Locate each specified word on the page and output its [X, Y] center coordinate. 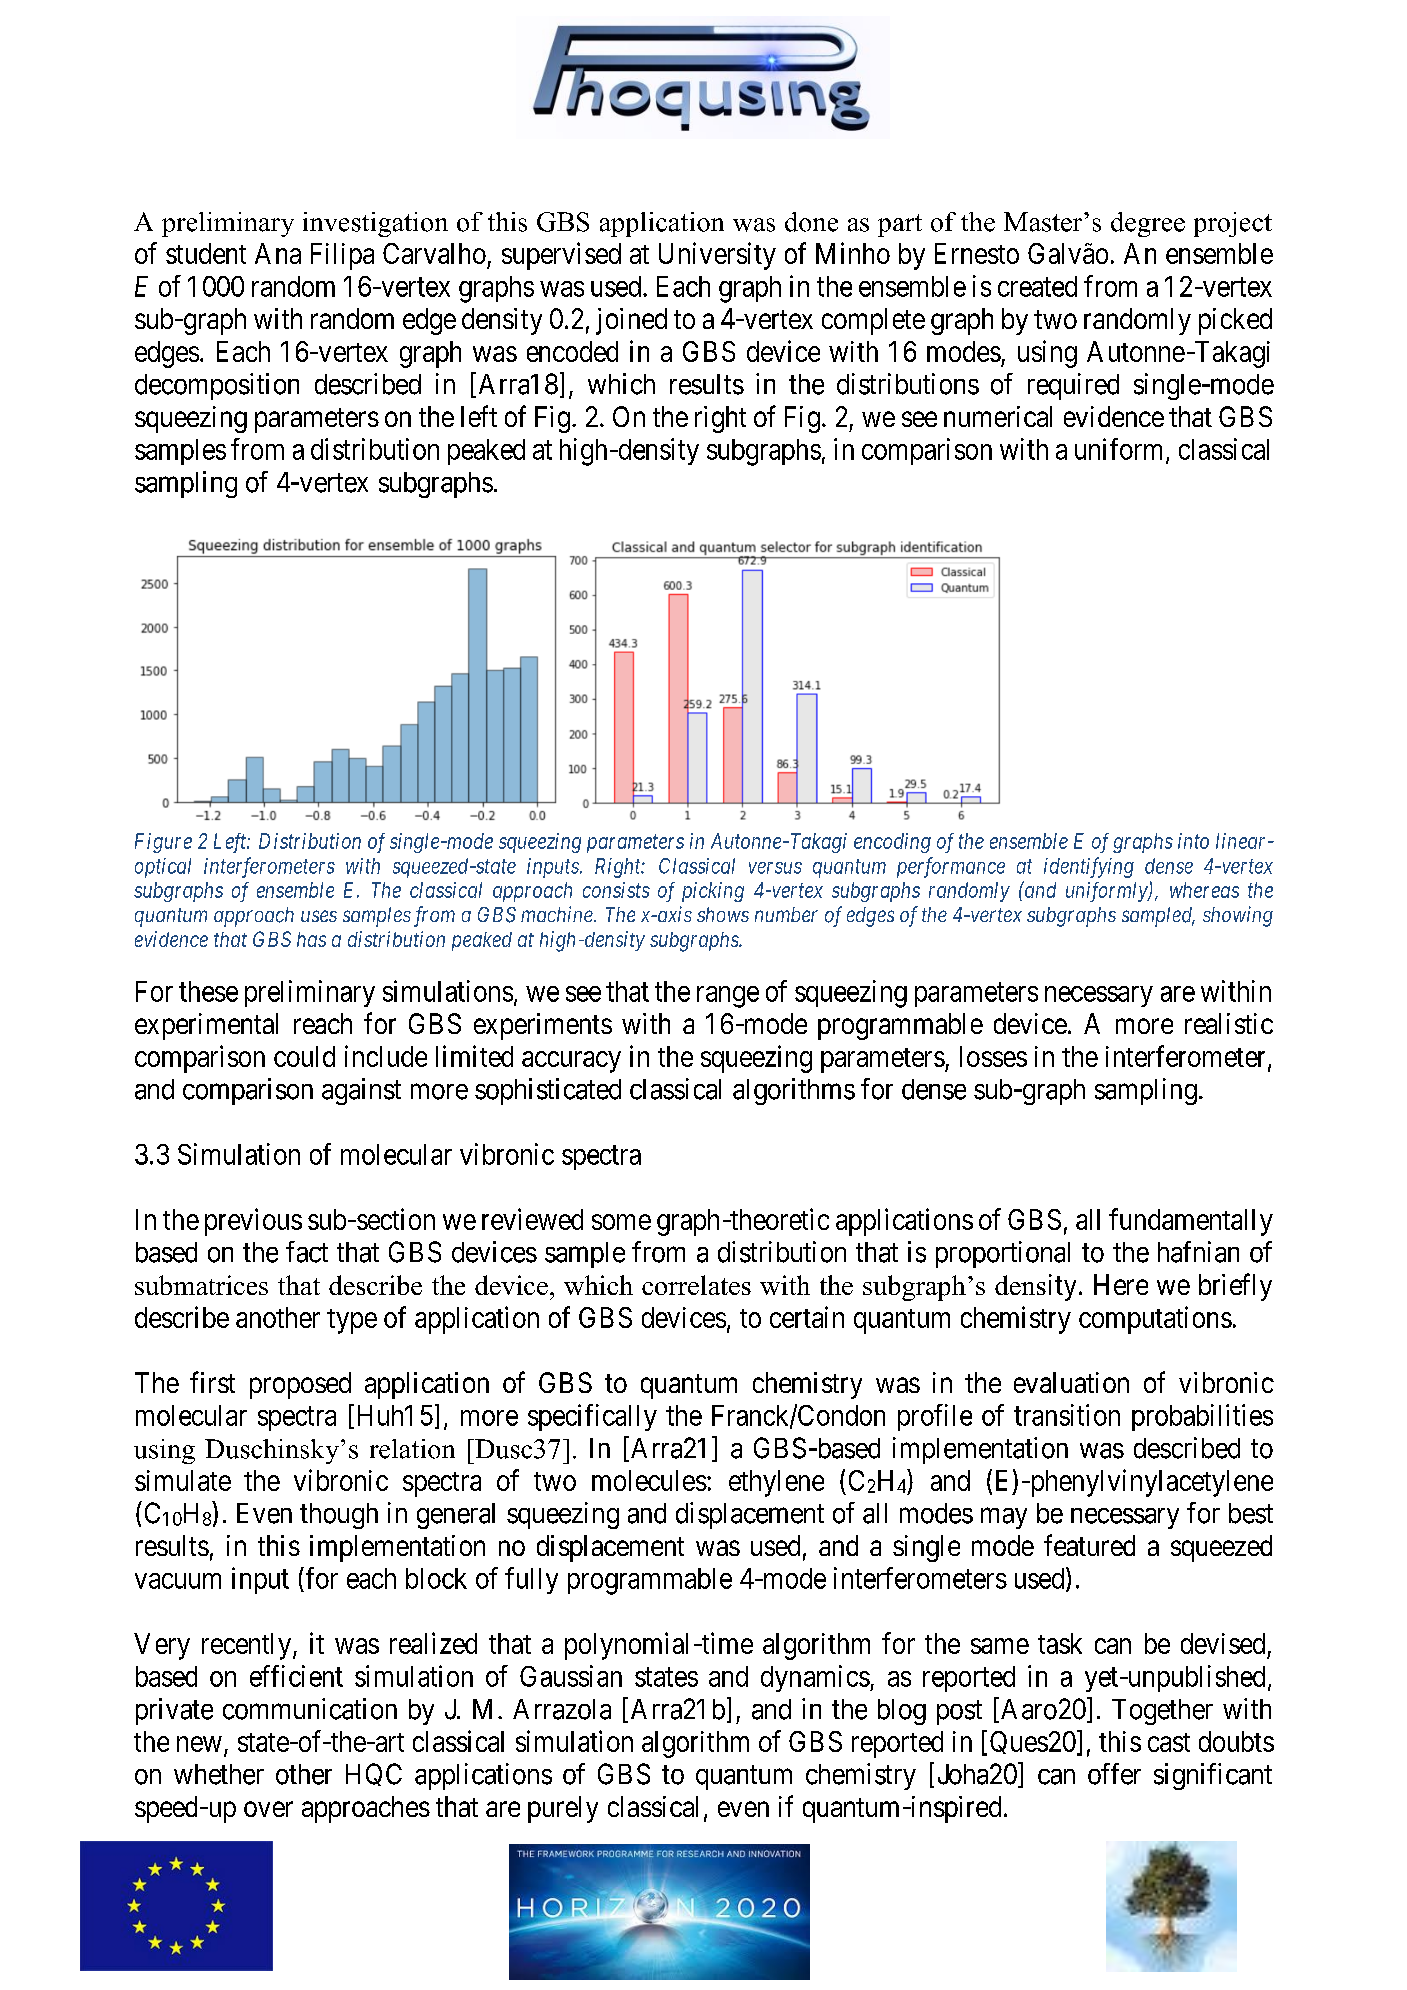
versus [775, 868]
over [268, 1809]
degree [1148, 224]
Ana [278, 253]
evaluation [1071, 1382]
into [1193, 841]
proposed [300, 1385]
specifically [592, 1417]
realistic [1229, 1023]
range [728, 997]
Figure [163, 843]
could [304, 1056]
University [717, 256]
